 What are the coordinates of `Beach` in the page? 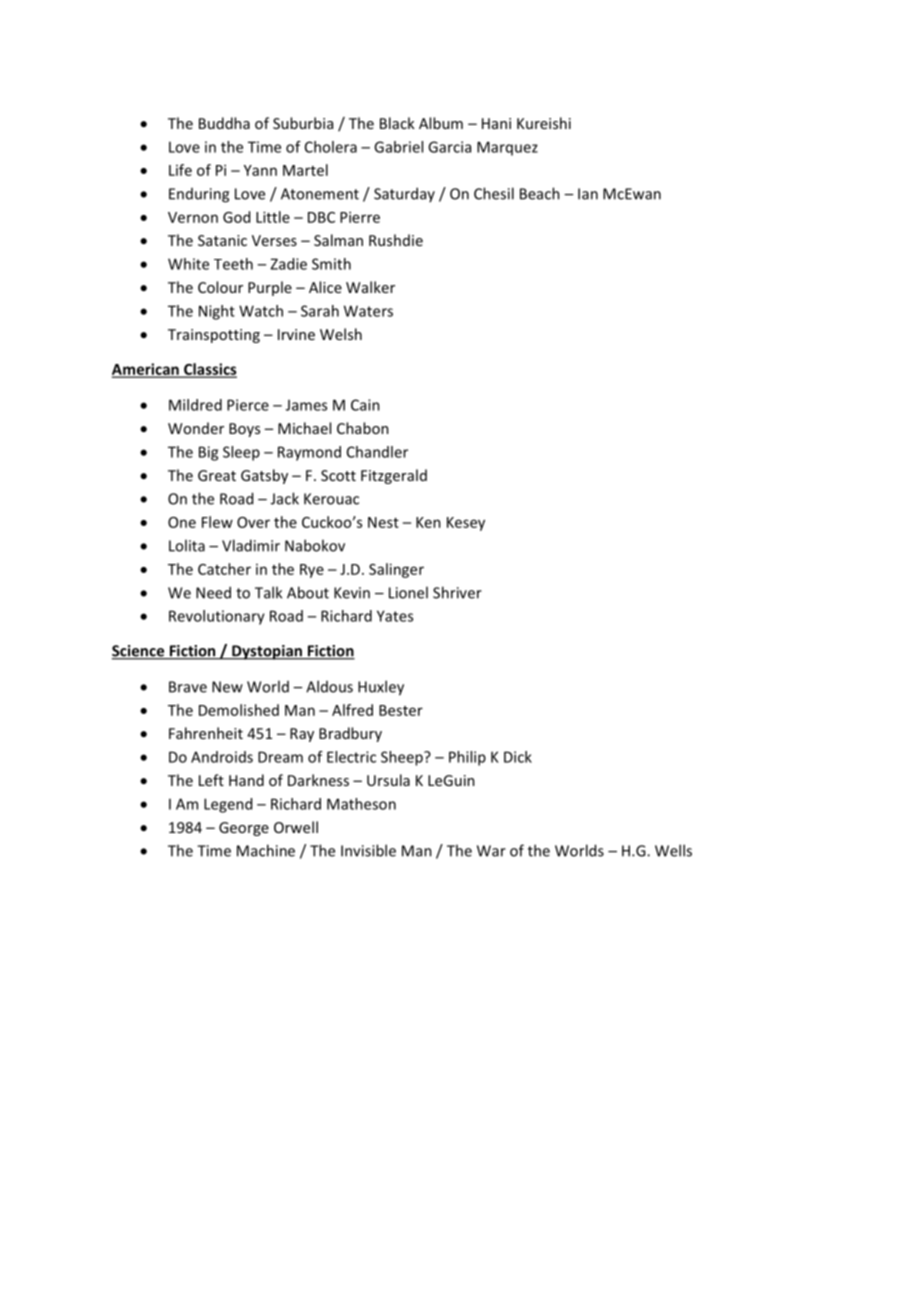 It's located at (540, 193).
